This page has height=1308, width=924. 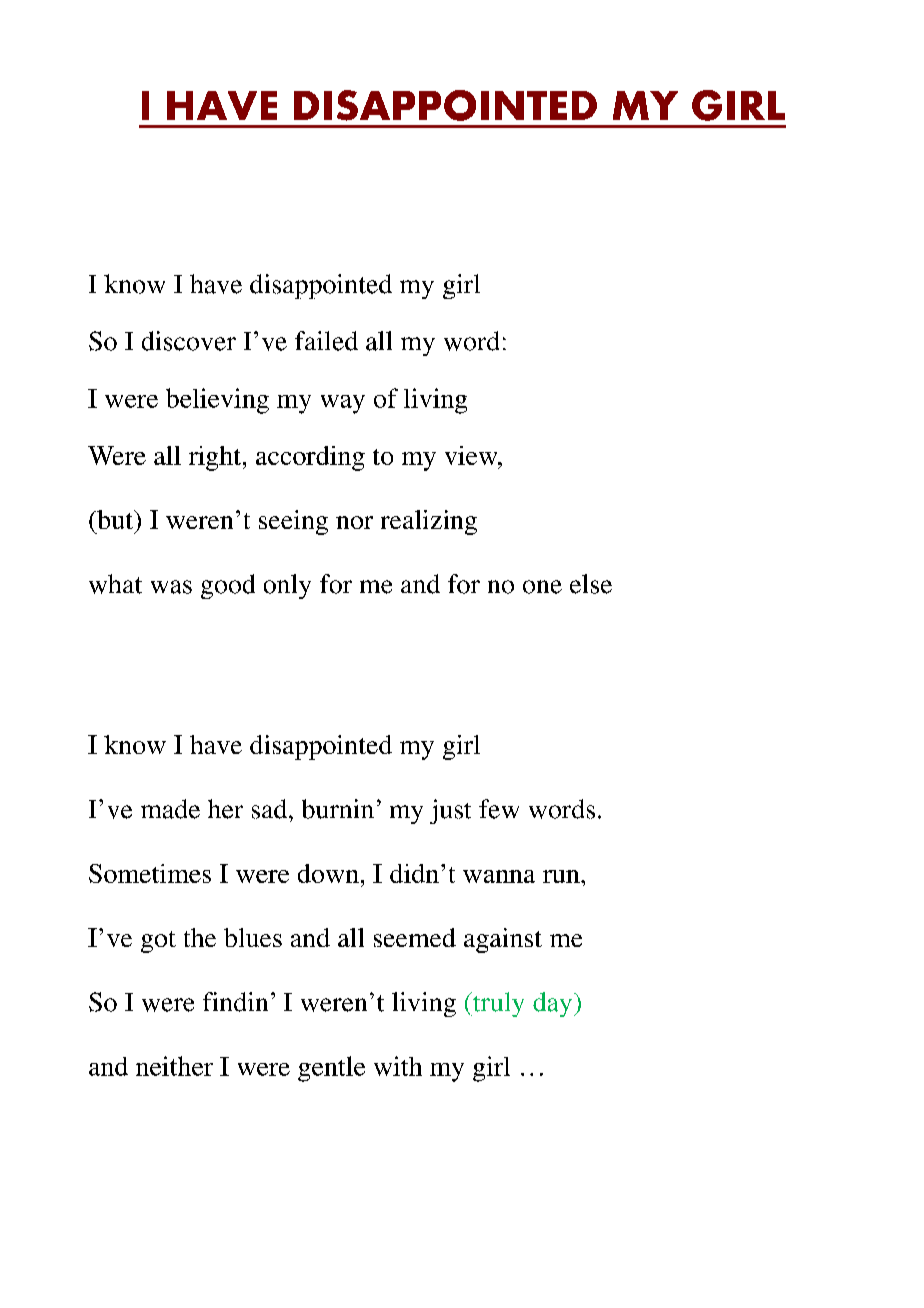 I want to click on was, so click(x=171, y=587).
